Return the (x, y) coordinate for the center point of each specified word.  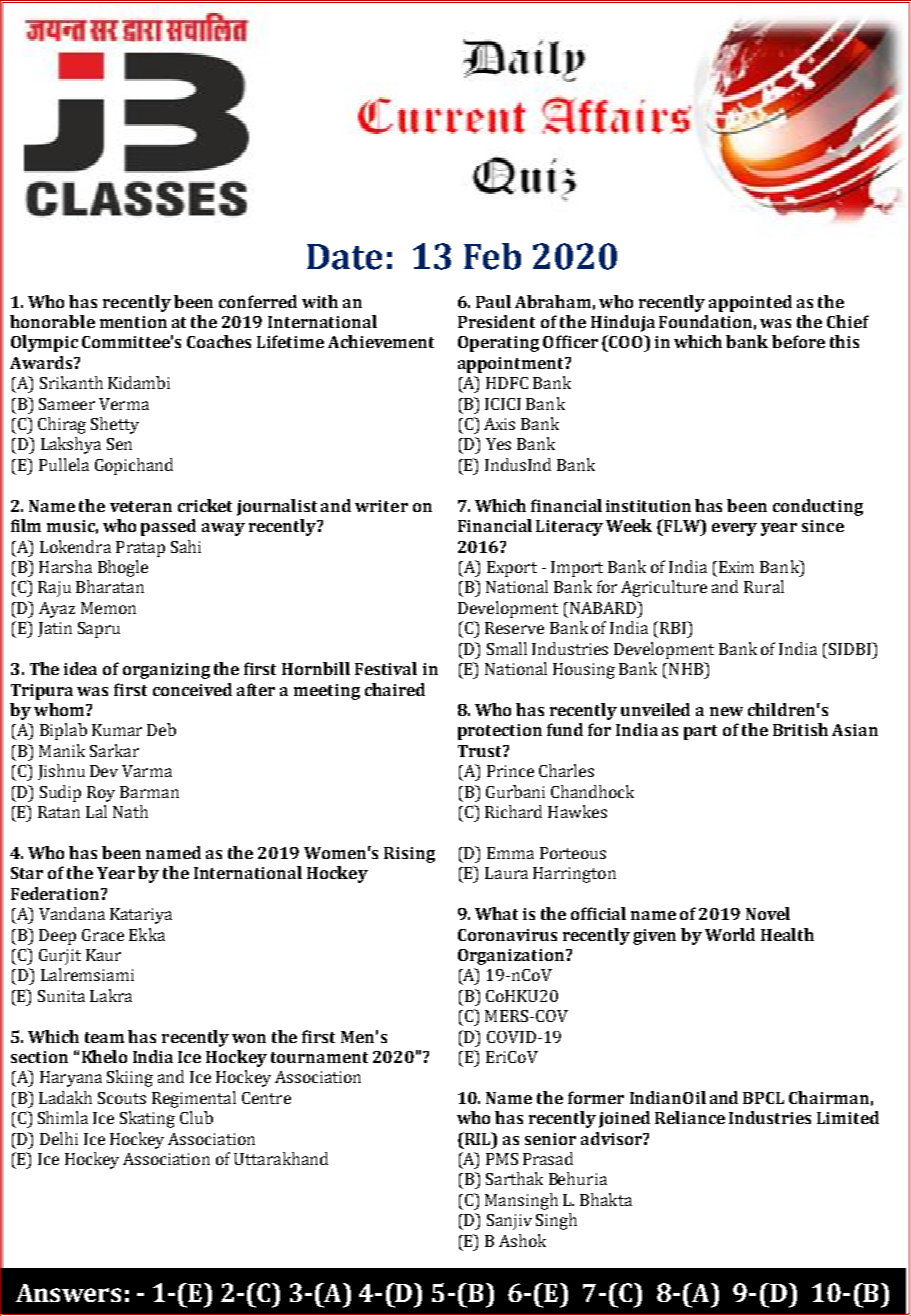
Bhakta (606, 1199)
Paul (493, 301)
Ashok (522, 1240)
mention (133, 322)
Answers (68, 1293)
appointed (750, 303)
